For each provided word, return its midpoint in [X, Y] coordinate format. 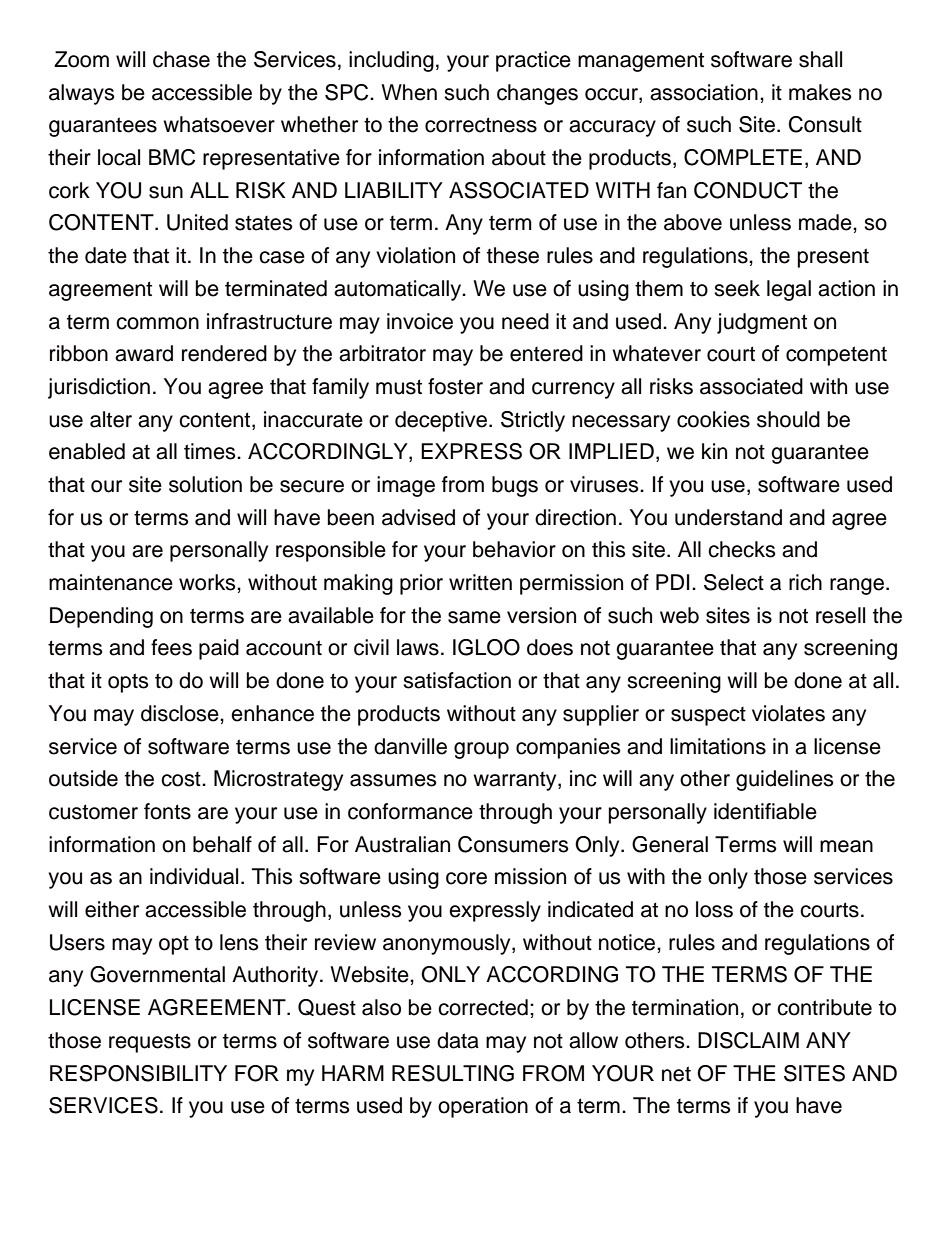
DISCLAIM [748, 1040]
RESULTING [453, 1073]
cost [182, 779]
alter [111, 419]
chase [181, 59]
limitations [718, 746]
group [481, 750]
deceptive [442, 421]
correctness [481, 125]
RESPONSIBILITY [138, 1073]
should [788, 419]
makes [820, 92]
